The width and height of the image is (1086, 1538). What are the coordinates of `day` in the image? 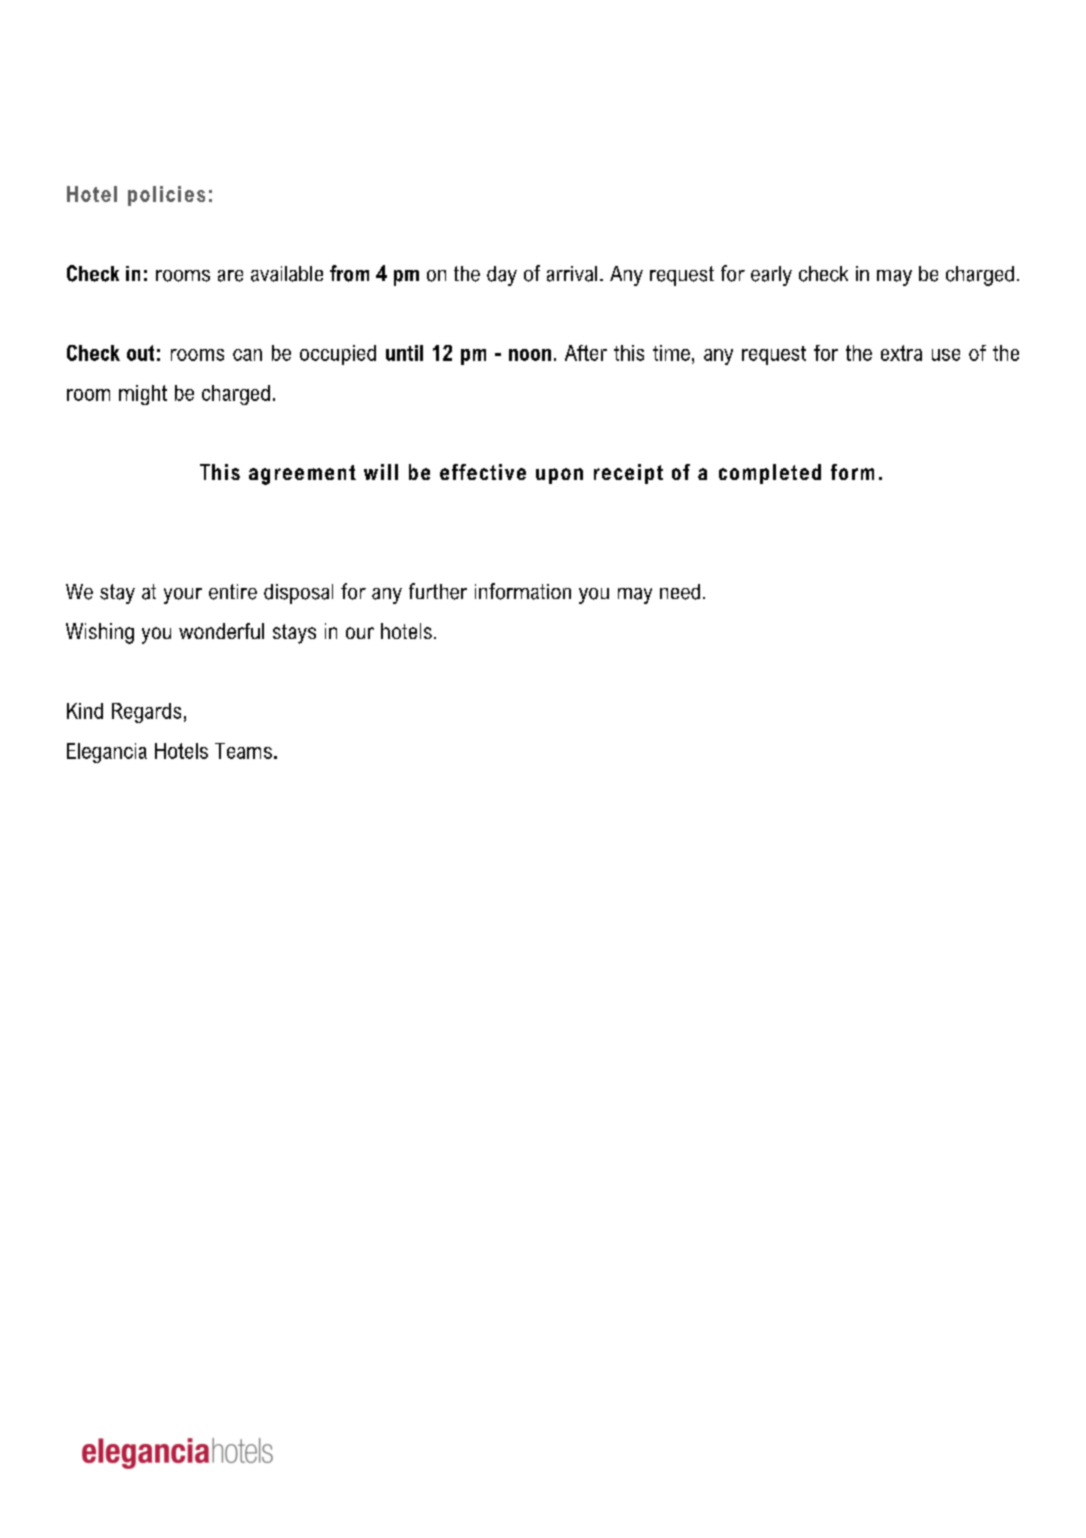 It's located at (502, 276).
